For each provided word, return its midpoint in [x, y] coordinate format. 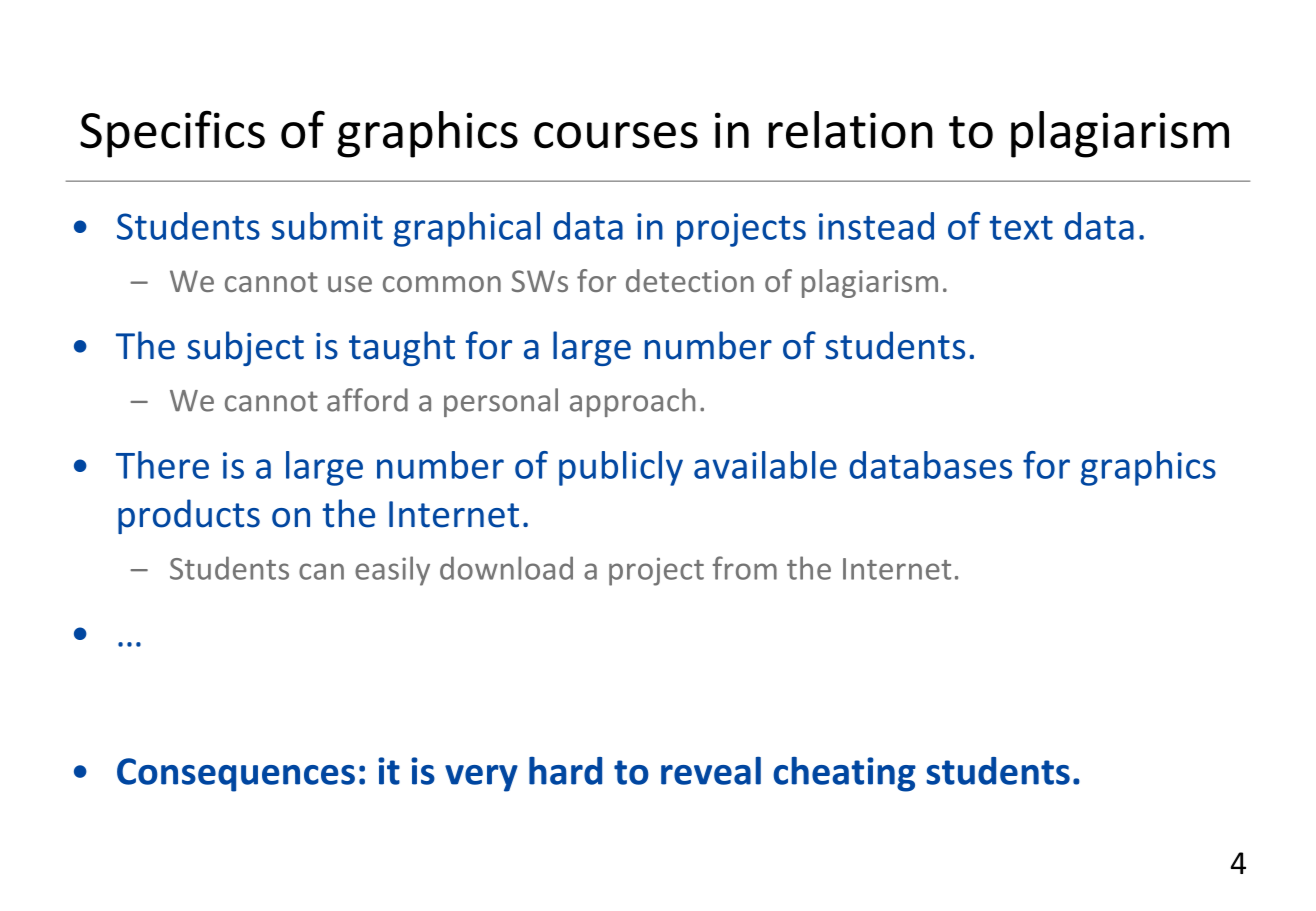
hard [565, 771]
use [350, 284]
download [506, 568]
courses [616, 135]
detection [690, 280]
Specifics [172, 134]
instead [876, 226]
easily [392, 571]
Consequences [236, 775]
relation [850, 130]
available [765, 465]
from [745, 568]
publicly [621, 468]
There [162, 465]
